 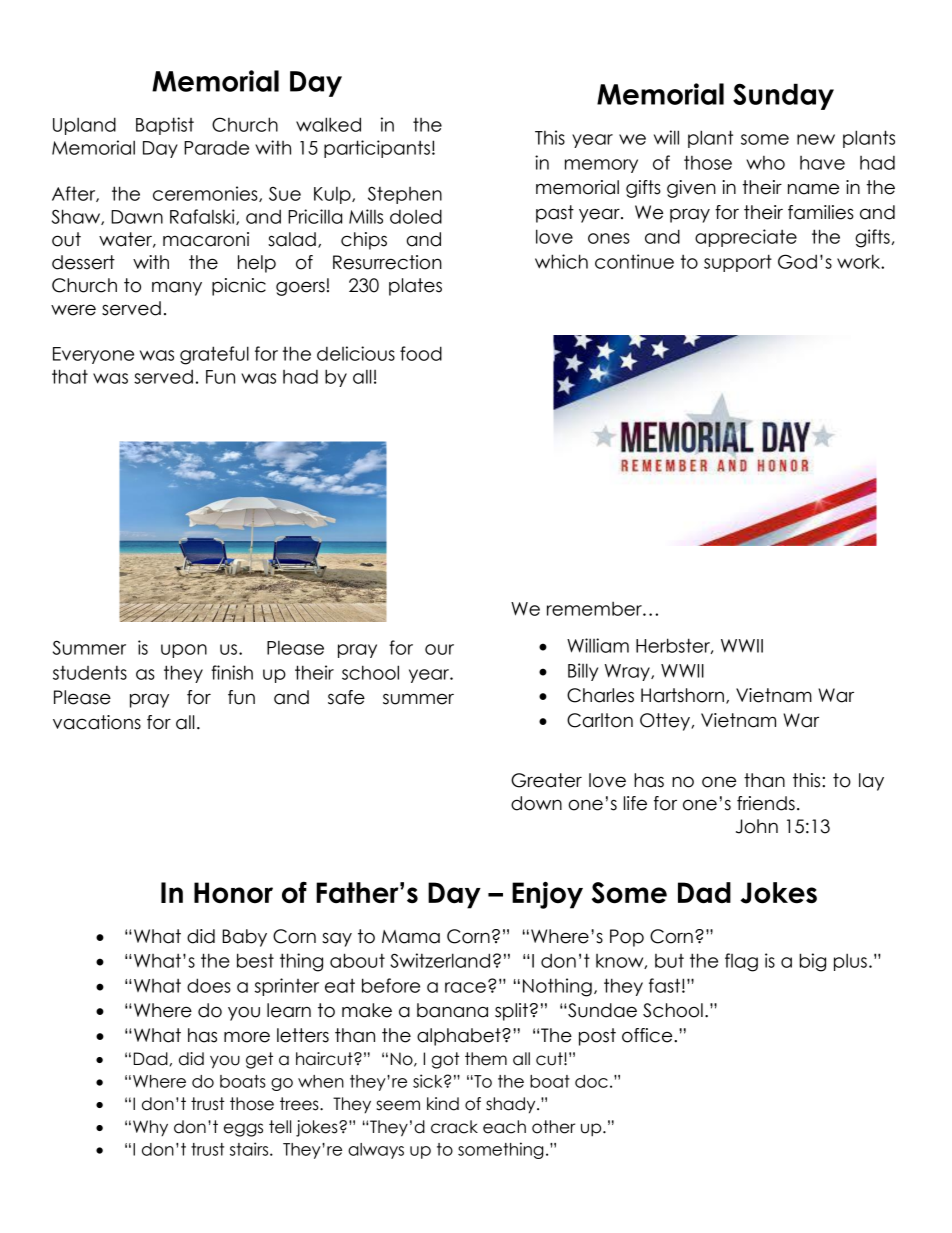 I want to click on Wray, so click(x=628, y=672).
